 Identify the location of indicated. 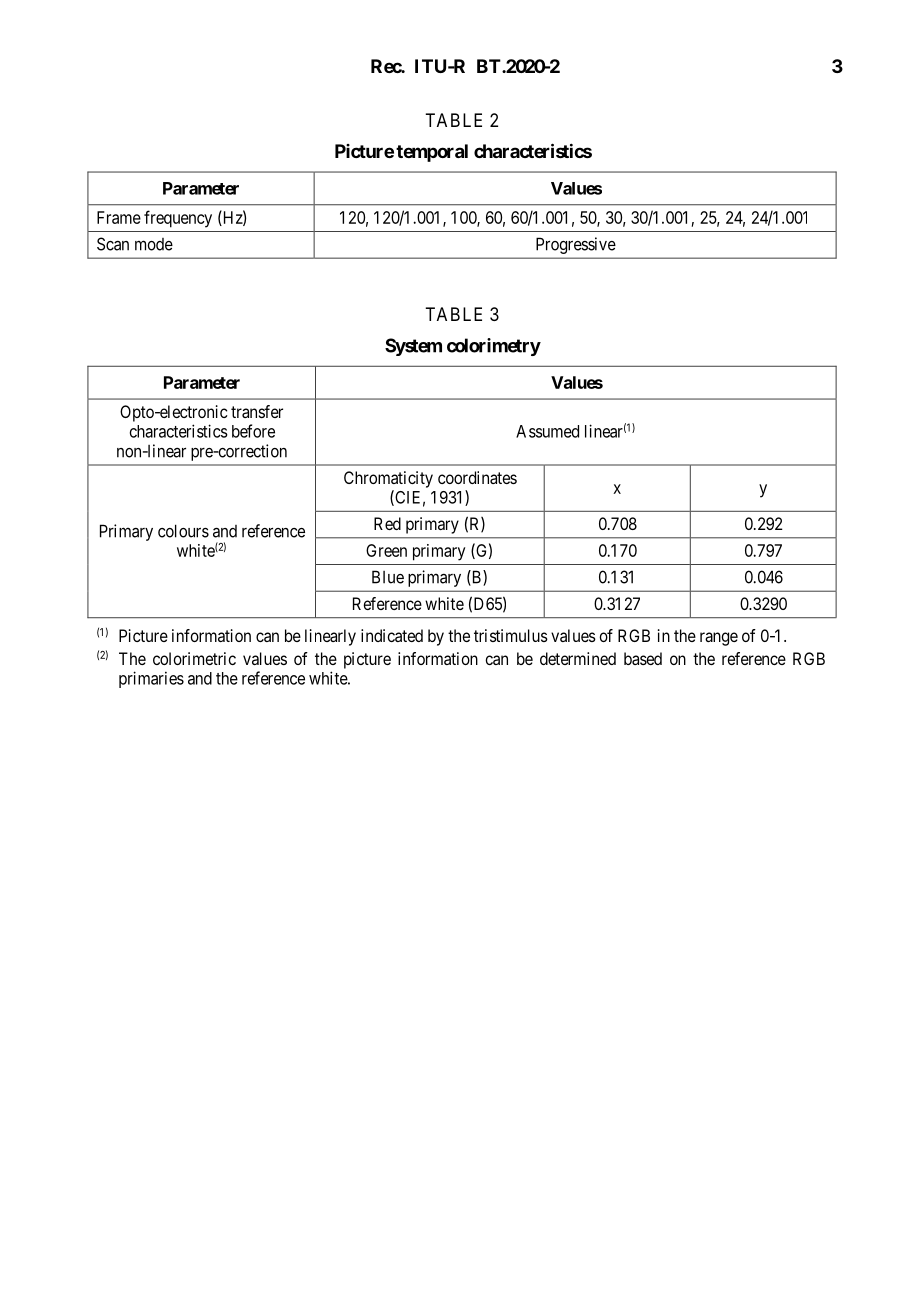
(392, 635).
